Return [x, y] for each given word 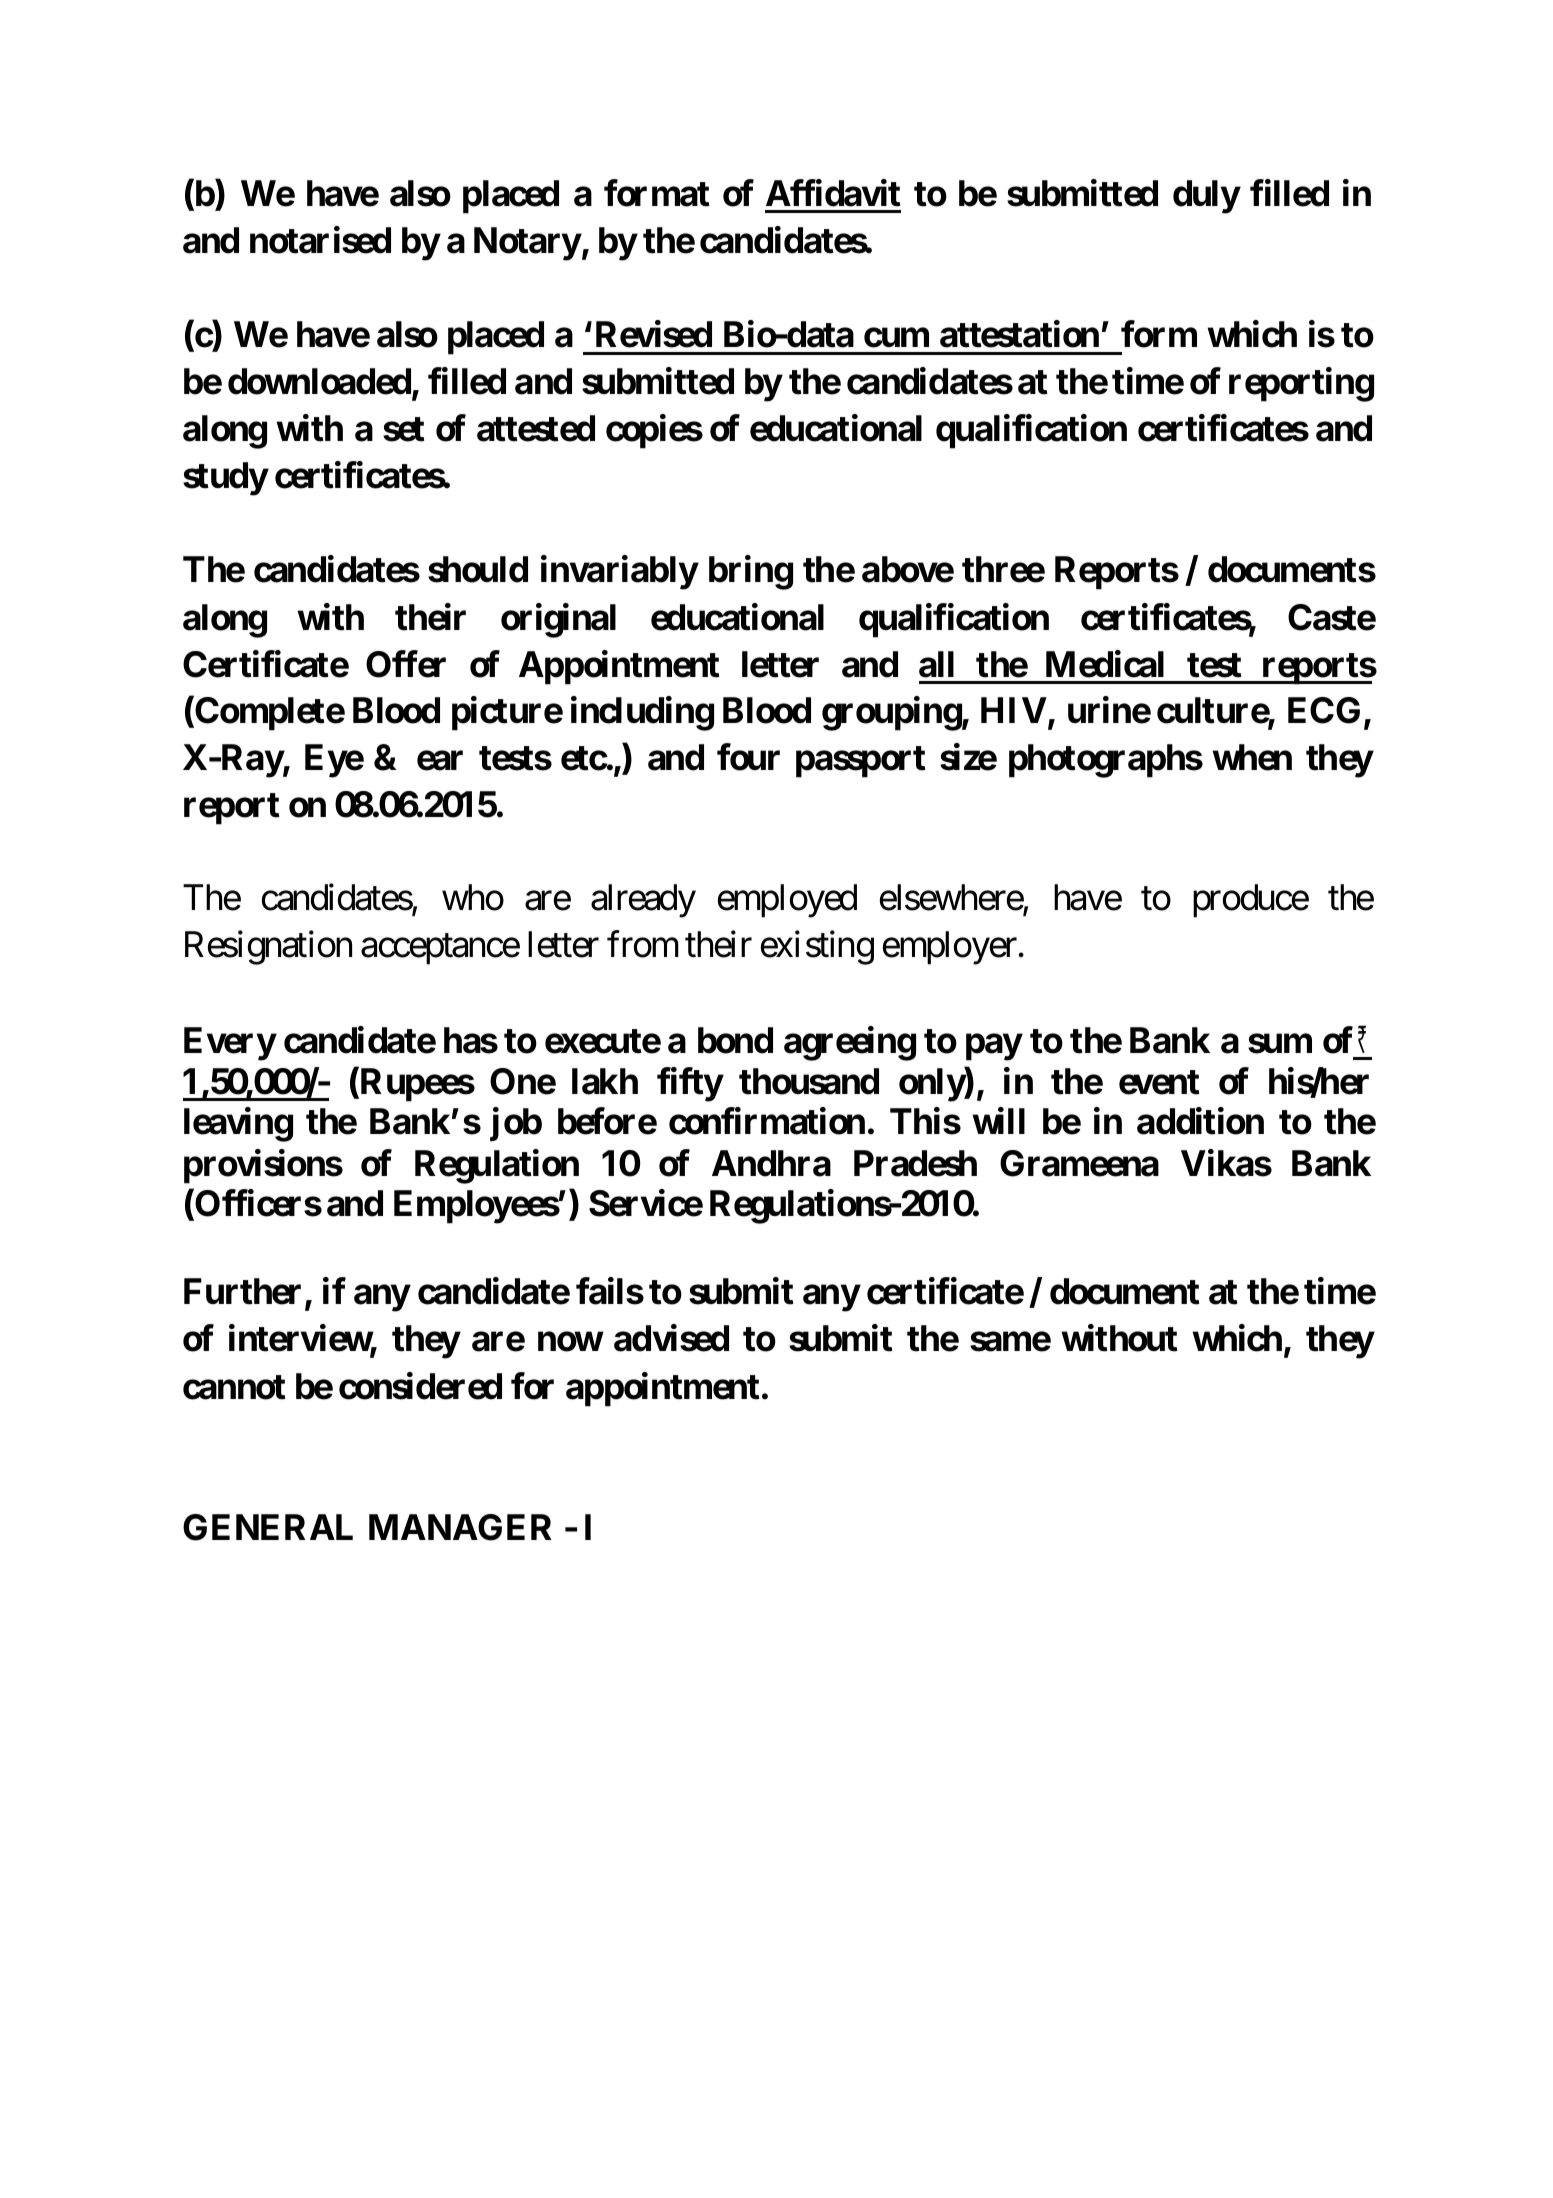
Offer [406, 664]
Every [230, 1044]
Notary [527, 244]
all [936, 664]
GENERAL [268, 1527]
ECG [1326, 712]
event [1159, 1082]
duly [1206, 197]
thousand [809, 1081]
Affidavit [833, 193]
